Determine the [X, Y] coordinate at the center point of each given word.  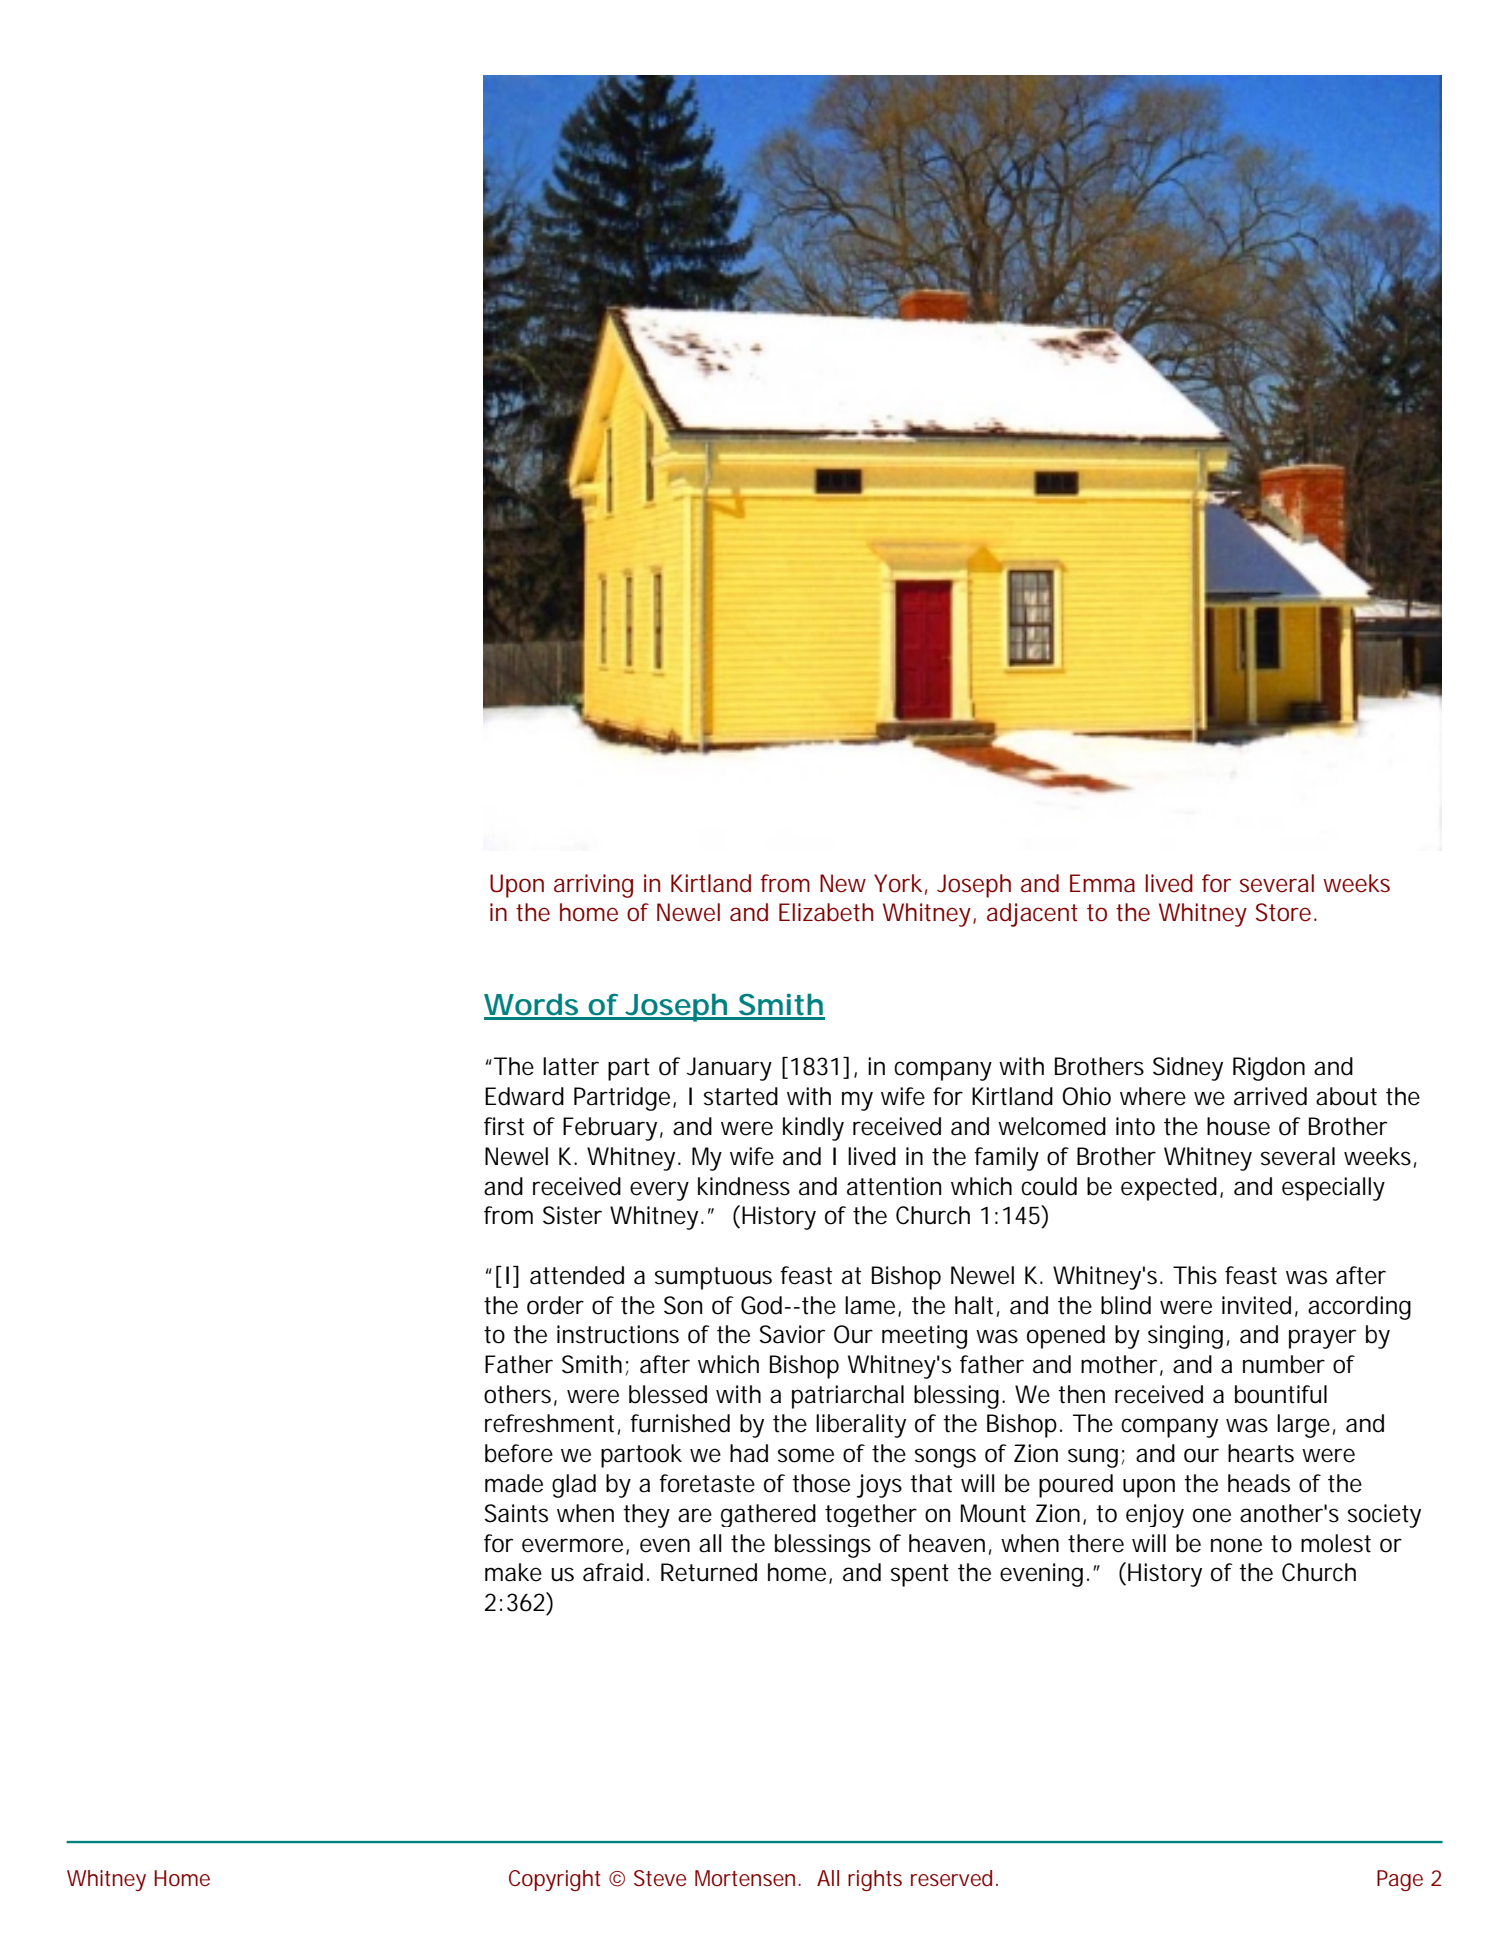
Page [1400, 1880]
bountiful [1281, 1394]
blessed [668, 1394]
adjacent [1032, 915]
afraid [613, 1572]
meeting [924, 1337]
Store [1283, 912]
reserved [951, 1878]
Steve [660, 1878]
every [659, 1191]
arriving [593, 886]
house [1238, 1126]
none [1236, 1545]
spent [920, 1575]
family [1006, 1159]
